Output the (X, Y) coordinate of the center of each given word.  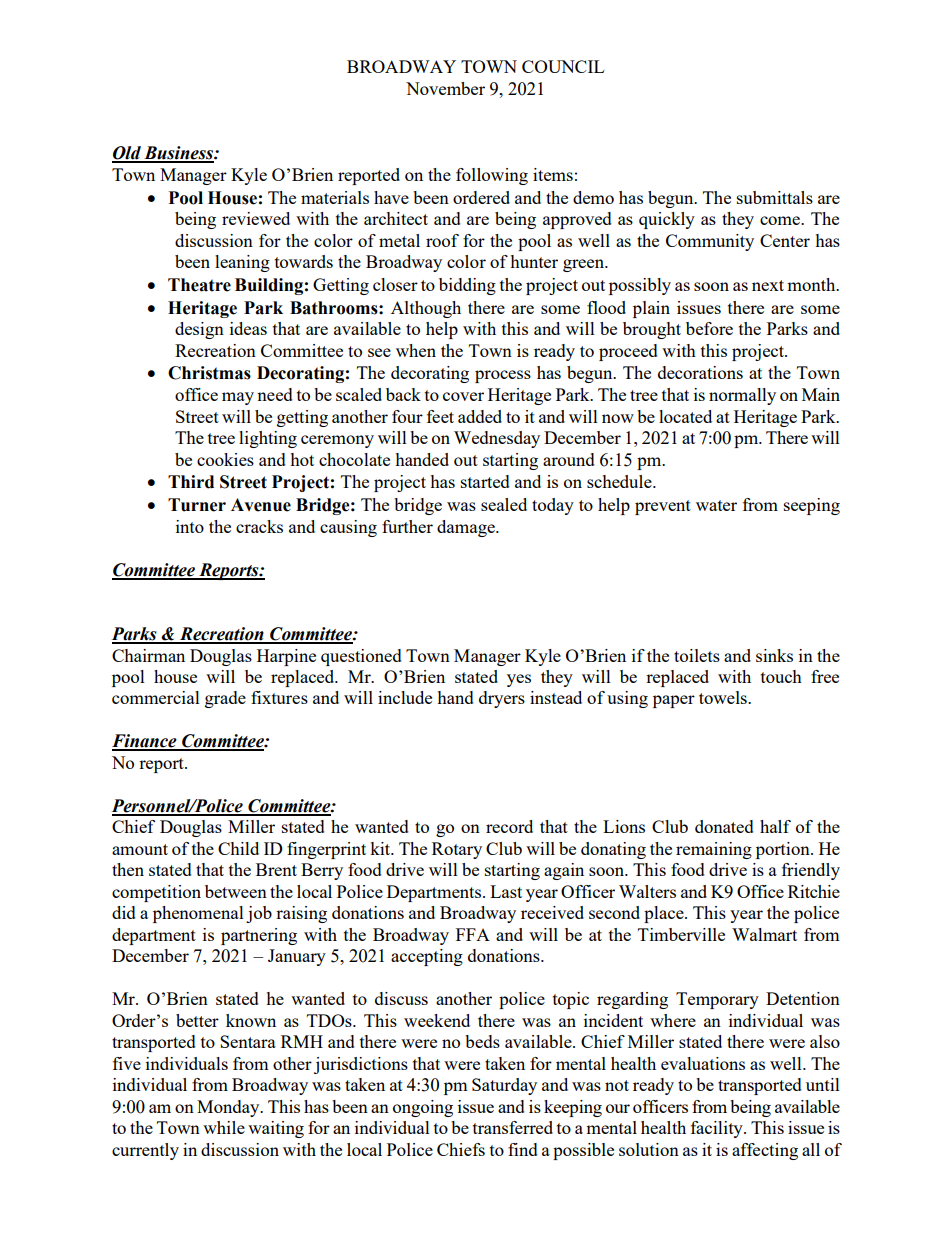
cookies (225, 459)
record (509, 826)
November (445, 88)
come (781, 220)
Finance (145, 742)
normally (742, 396)
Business (178, 154)
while (224, 1127)
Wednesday (497, 439)
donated (724, 826)
